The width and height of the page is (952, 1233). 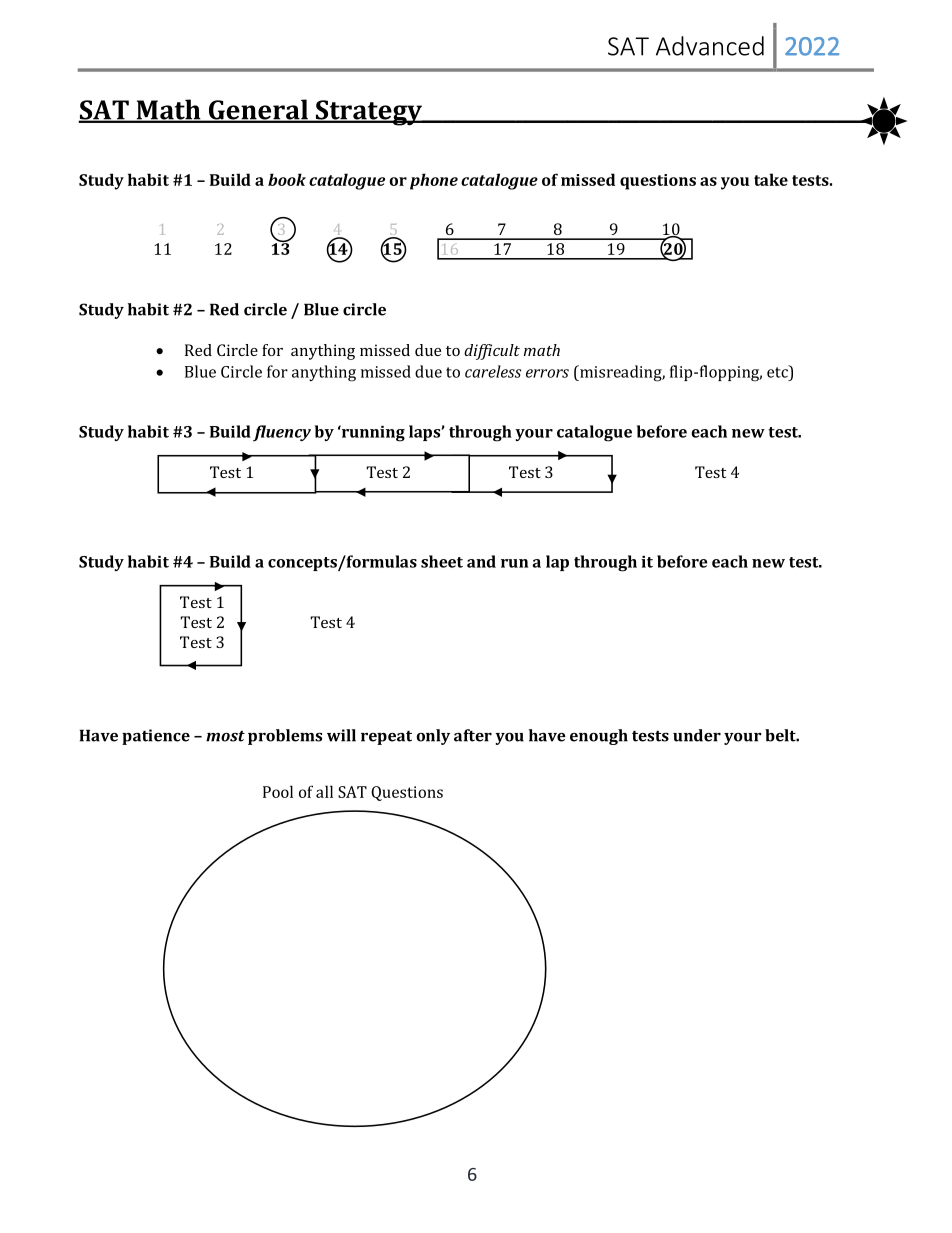 What do you see at coordinates (481, 561) in the page?
I see `and` at bounding box center [481, 561].
